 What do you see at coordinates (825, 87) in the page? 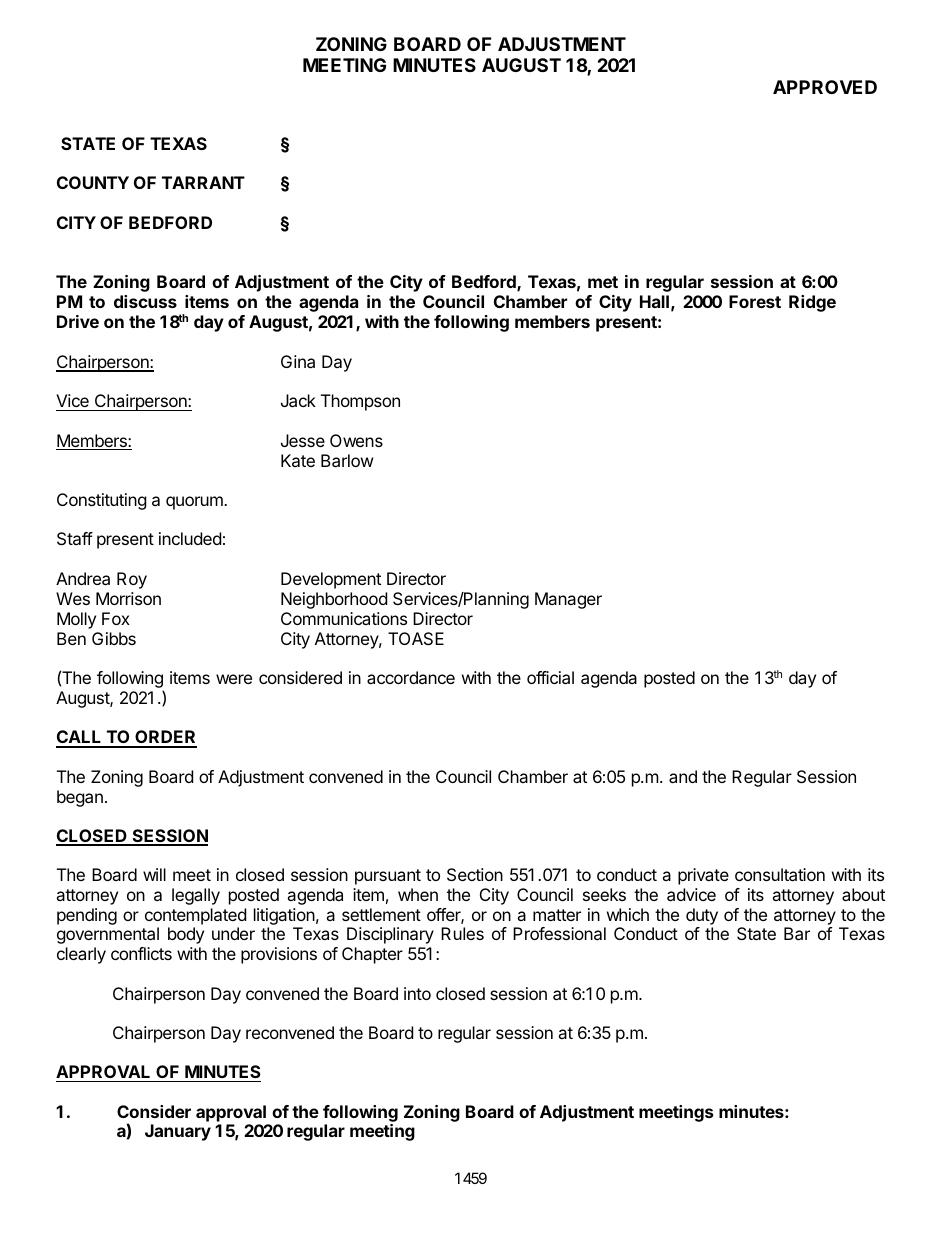
I see `APPROVED` at bounding box center [825, 87].
